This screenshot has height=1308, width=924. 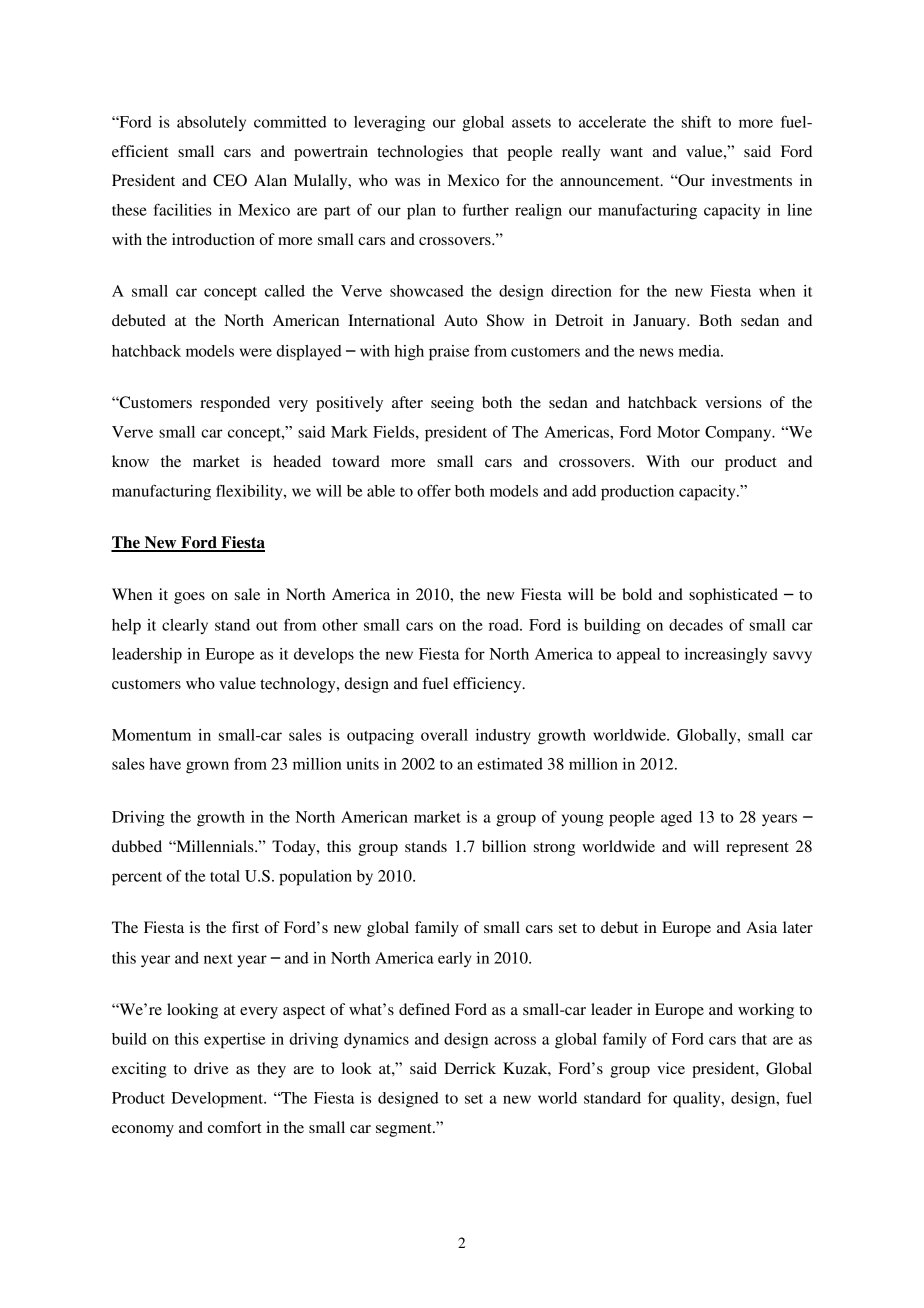 What do you see at coordinates (211, 123) in the screenshot?
I see `absolutely` at bounding box center [211, 123].
